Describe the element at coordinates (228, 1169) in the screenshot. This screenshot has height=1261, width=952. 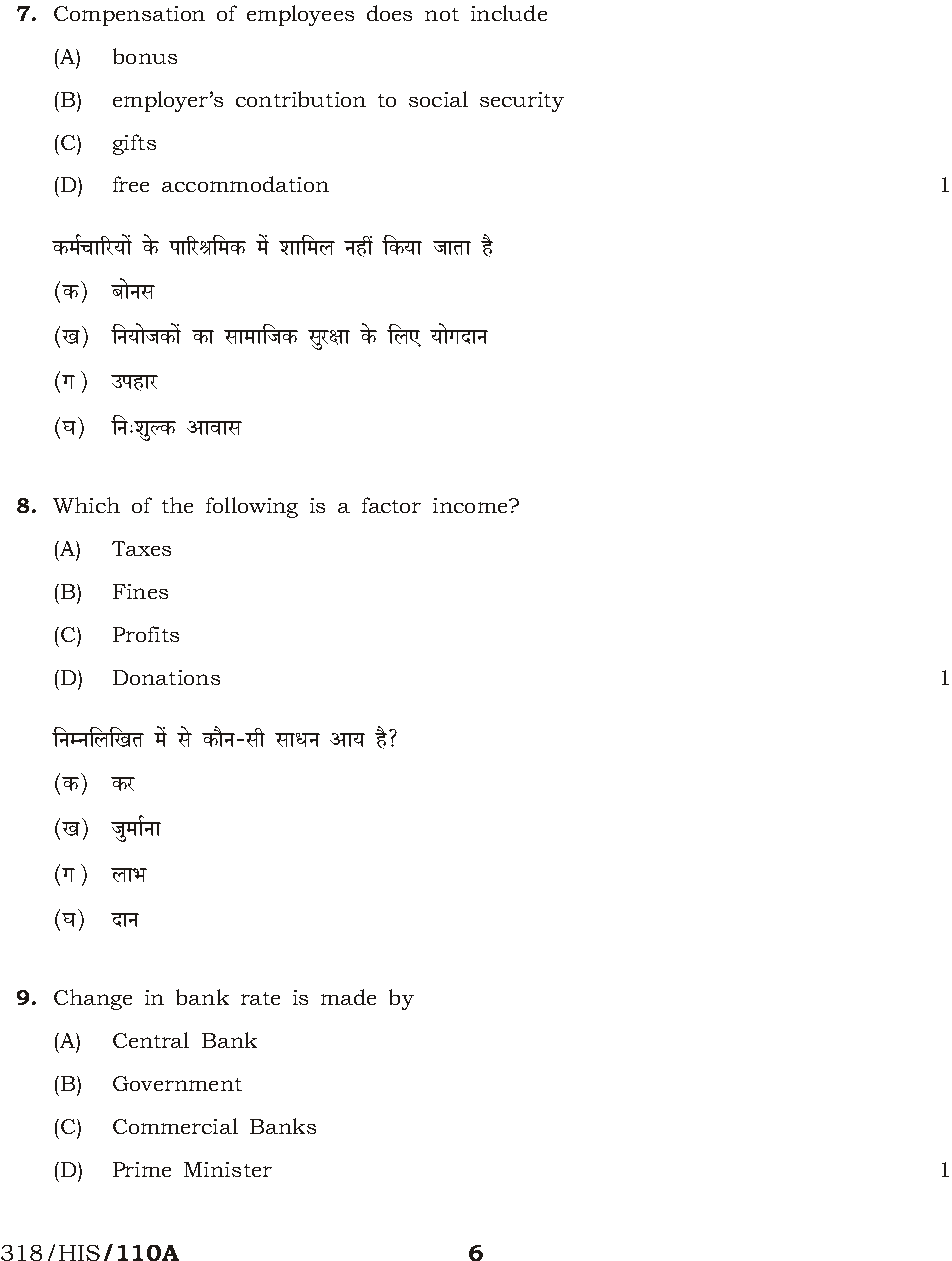
I see `Minister` at that location.
